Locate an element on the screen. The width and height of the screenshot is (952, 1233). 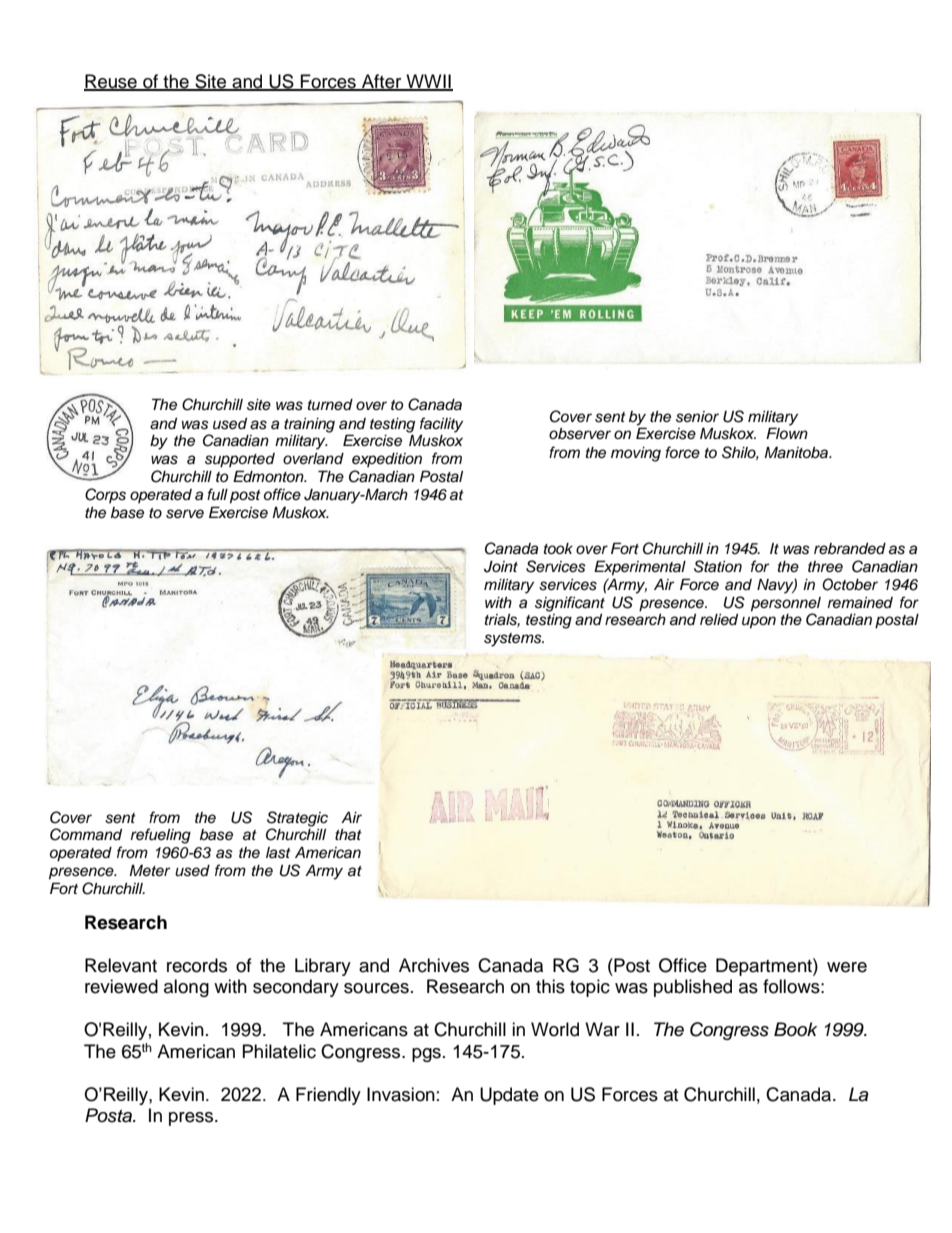
Joint is located at coordinates (501, 567).
